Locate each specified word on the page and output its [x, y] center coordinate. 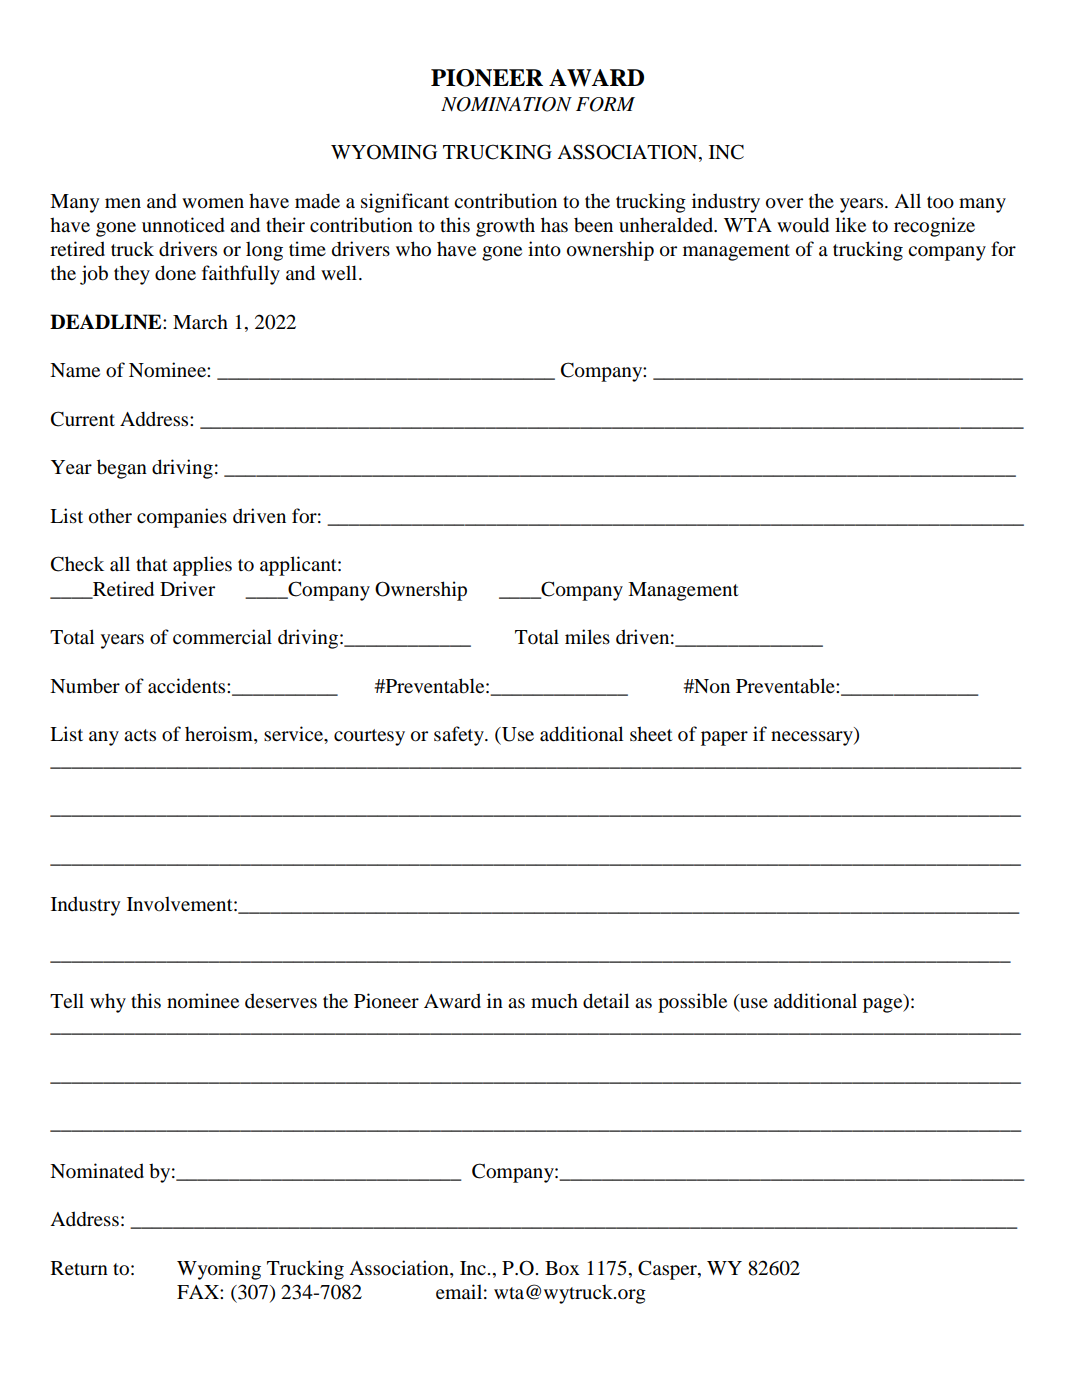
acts [140, 735]
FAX [199, 1292]
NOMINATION [506, 104]
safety [460, 736]
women [213, 203]
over [784, 203]
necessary [813, 738]
